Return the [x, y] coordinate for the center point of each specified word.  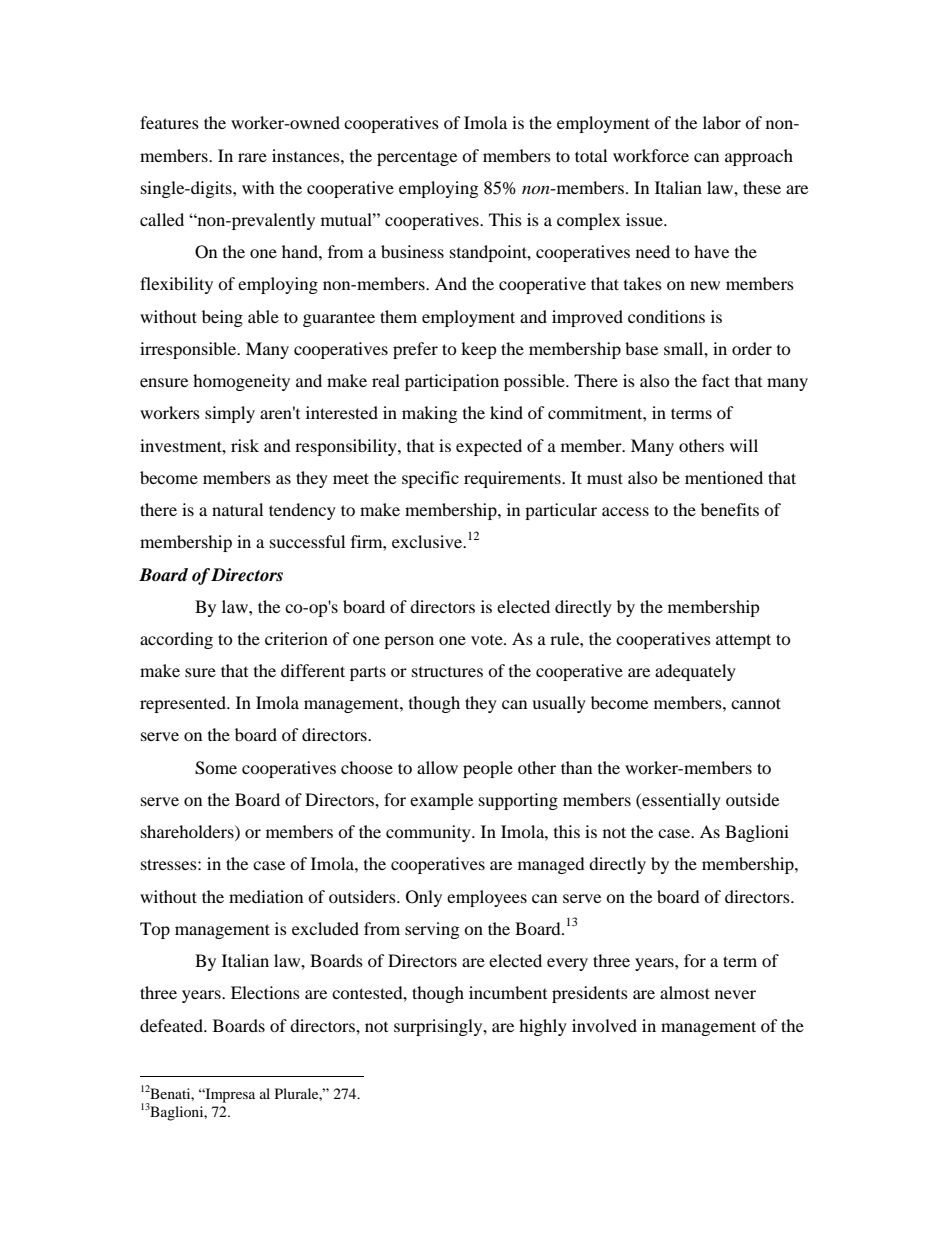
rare [252, 157]
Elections [265, 992]
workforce [651, 155]
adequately [695, 672]
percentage [417, 158]
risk [245, 445]
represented [184, 704]
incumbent [508, 992]
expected [489, 447]
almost [685, 992]
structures [447, 672]
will [744, 445]
